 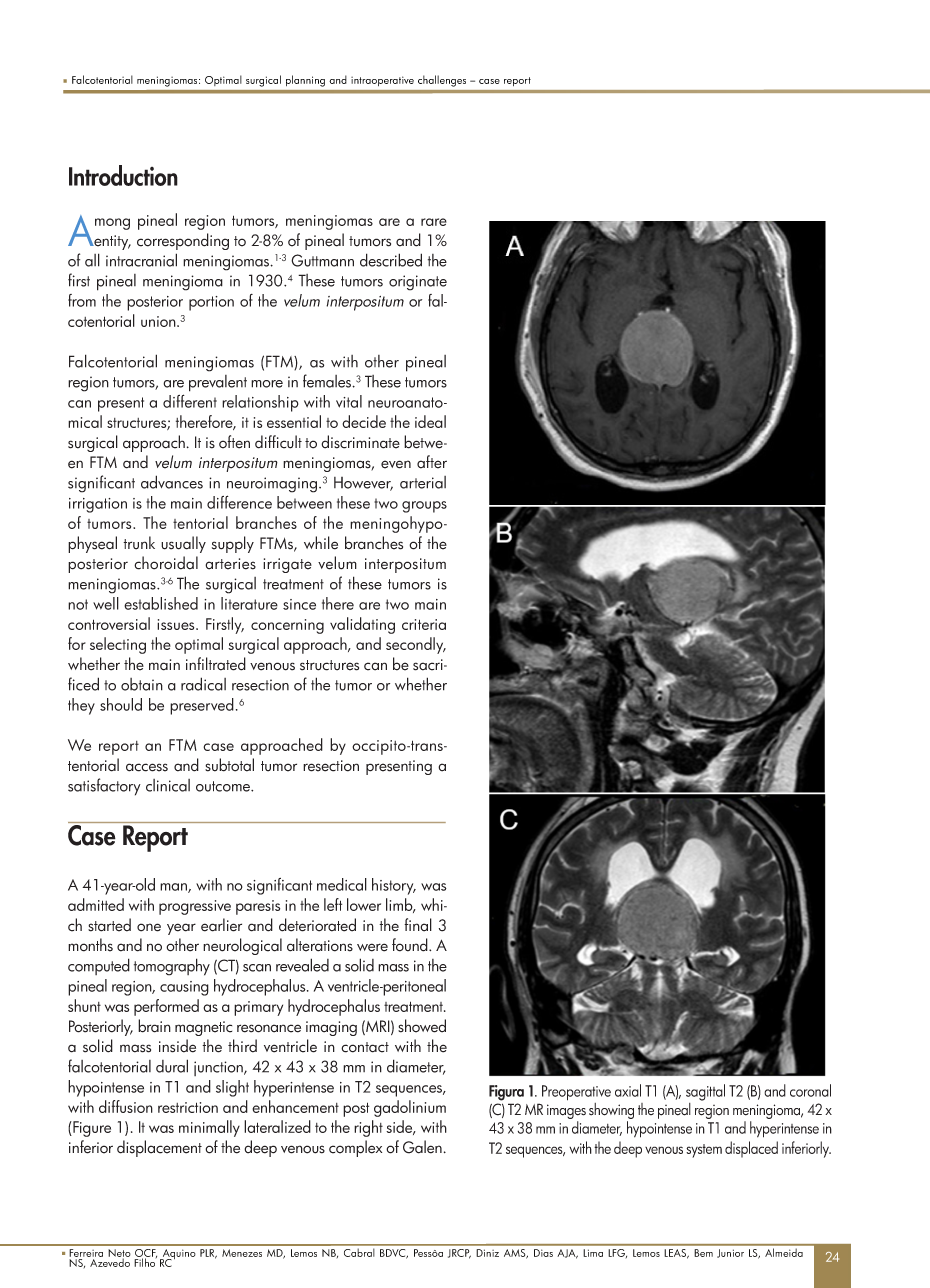 I want to click on displacement, so click(x=159, y=1148).
